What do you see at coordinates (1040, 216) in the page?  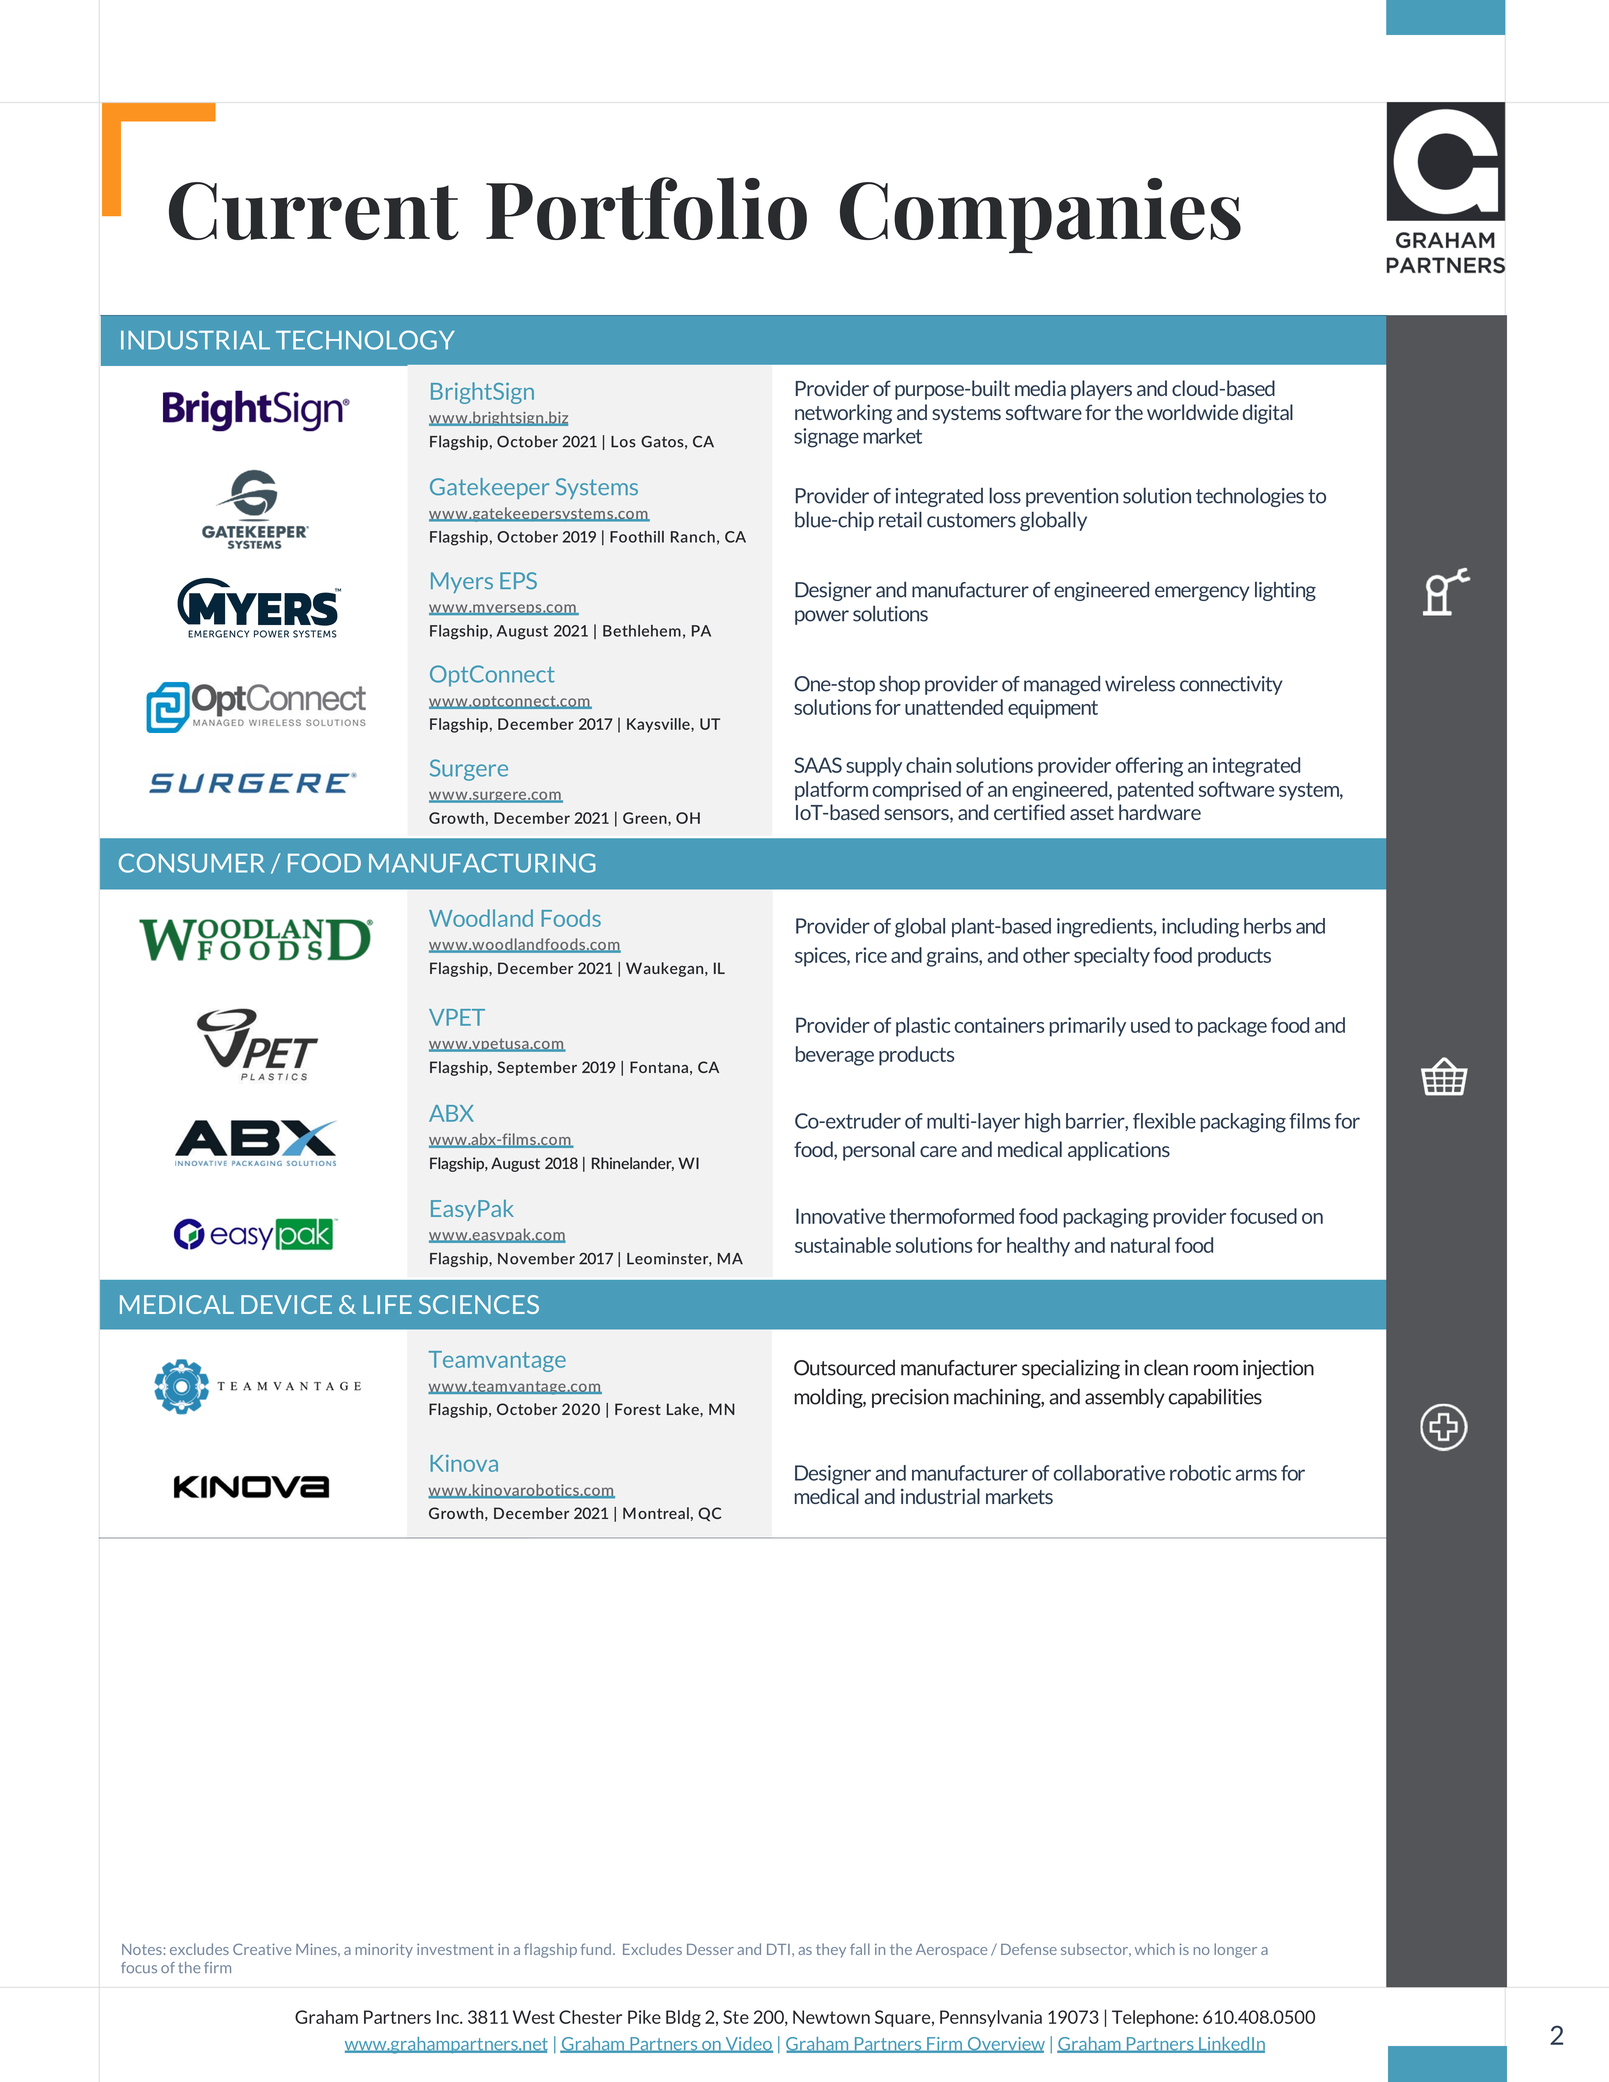 I see `Companies` at bounding box center [1040, 216].
